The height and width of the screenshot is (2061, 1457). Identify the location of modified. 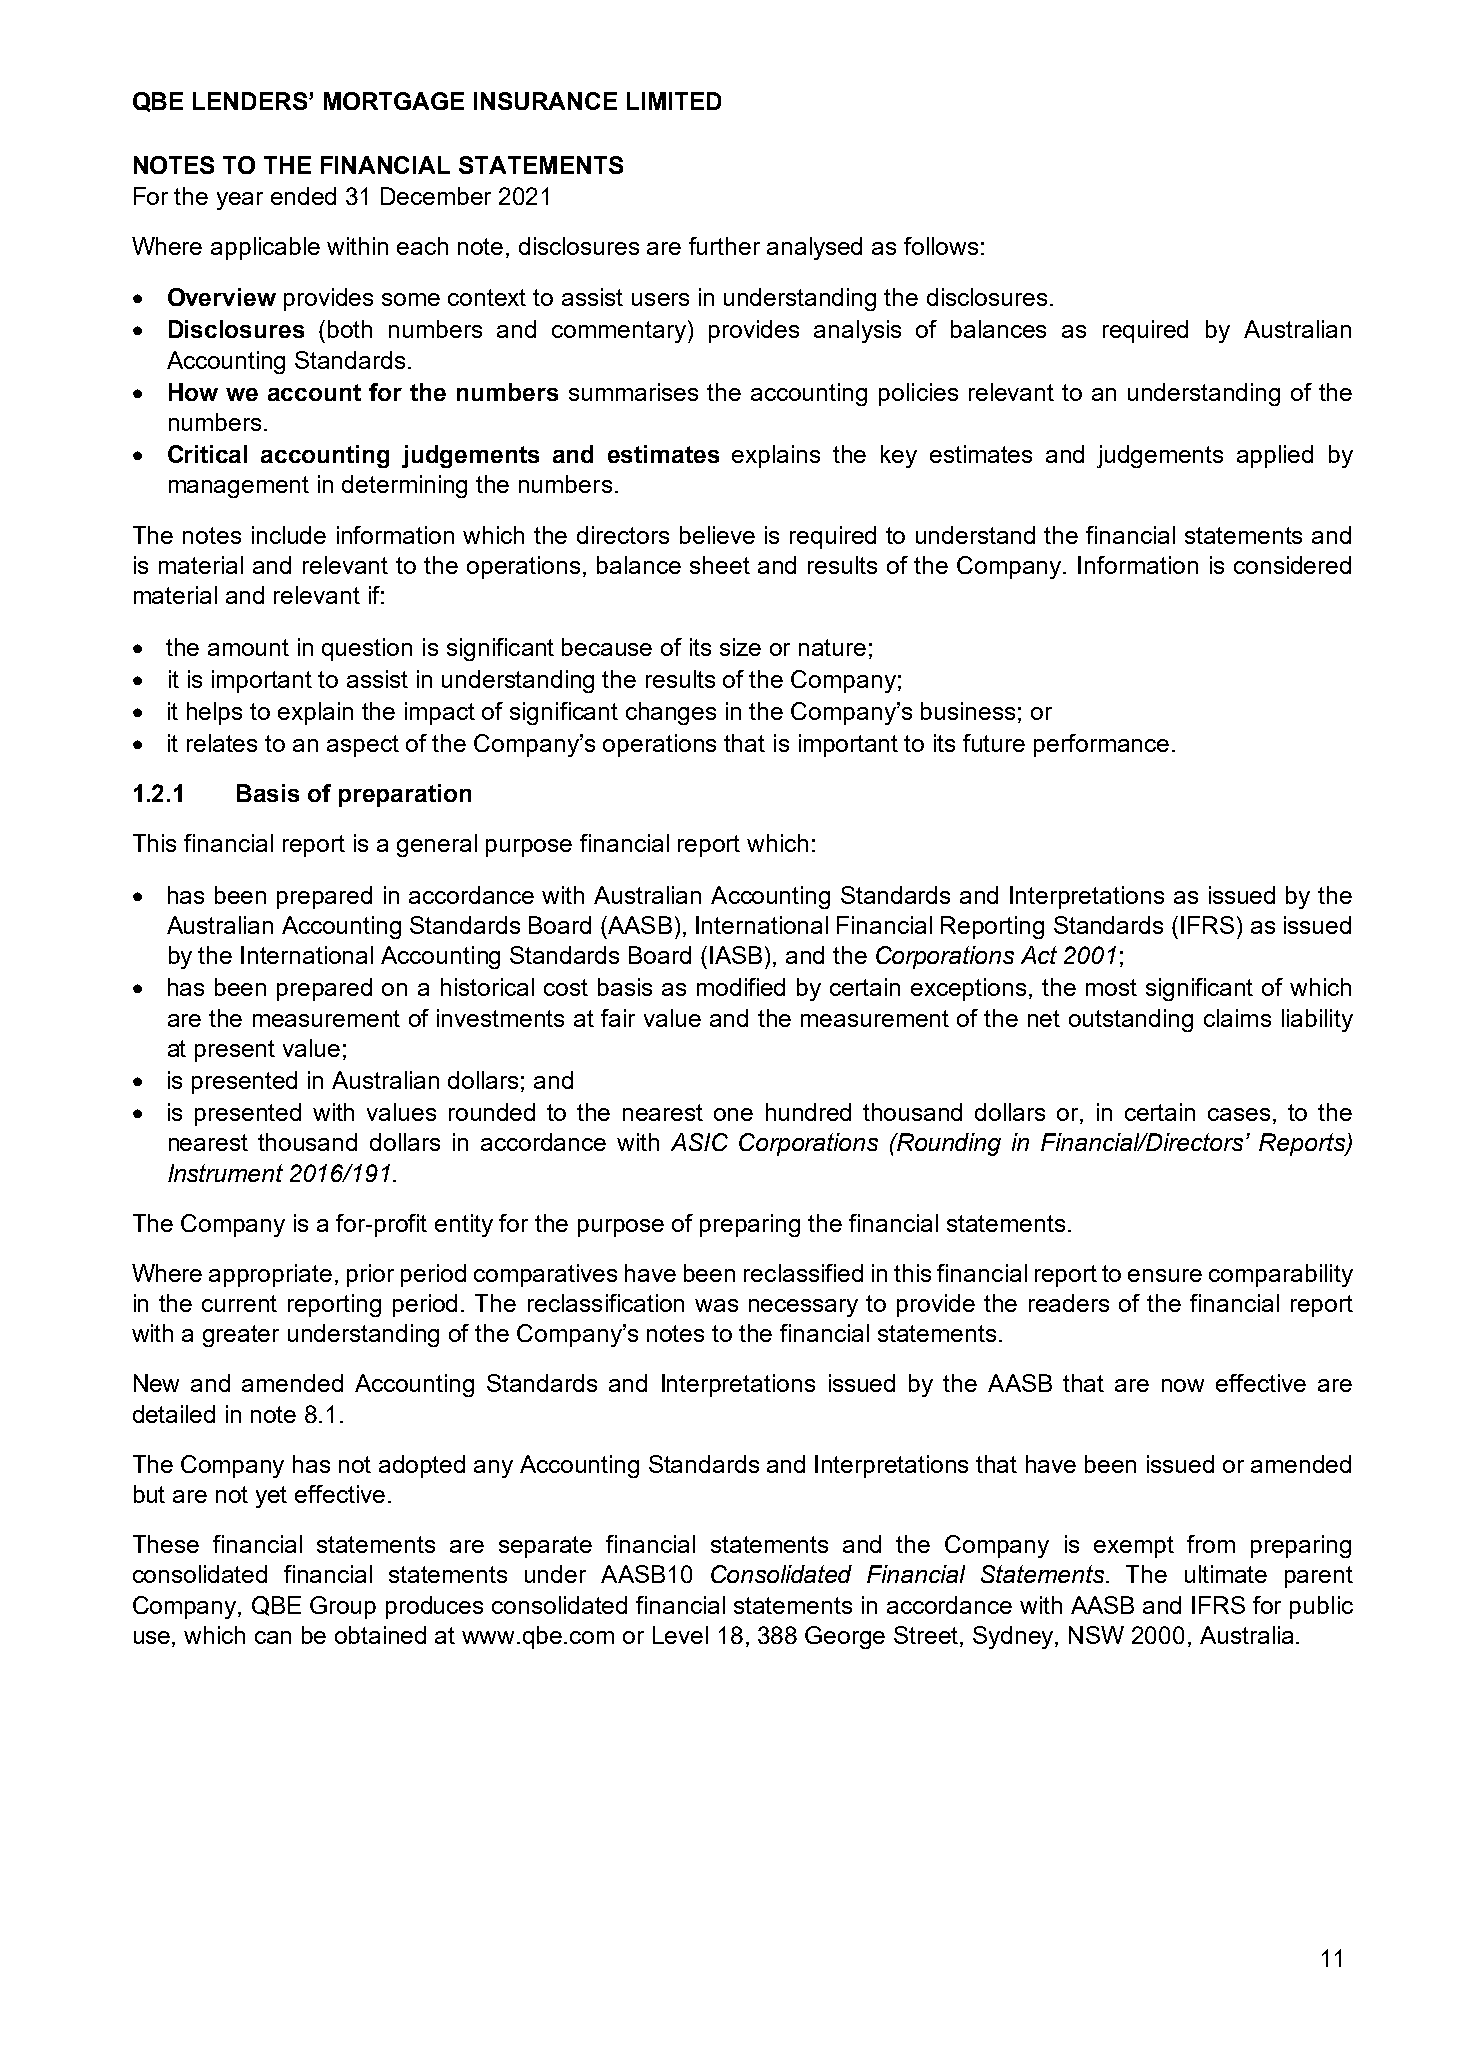
(741, 987).
